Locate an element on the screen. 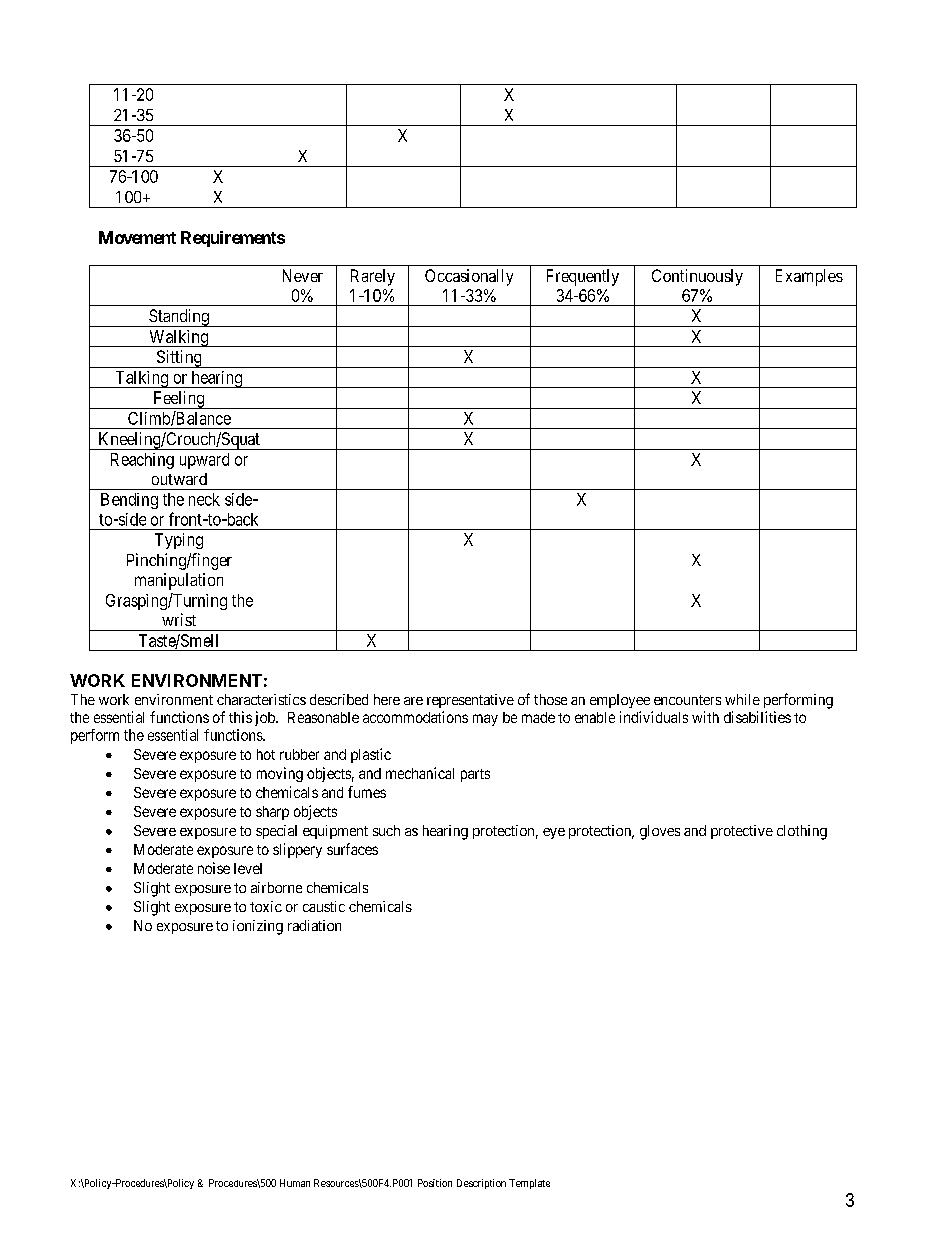 The image size is (952, 1233). while is located at coordinates (742, 699).
